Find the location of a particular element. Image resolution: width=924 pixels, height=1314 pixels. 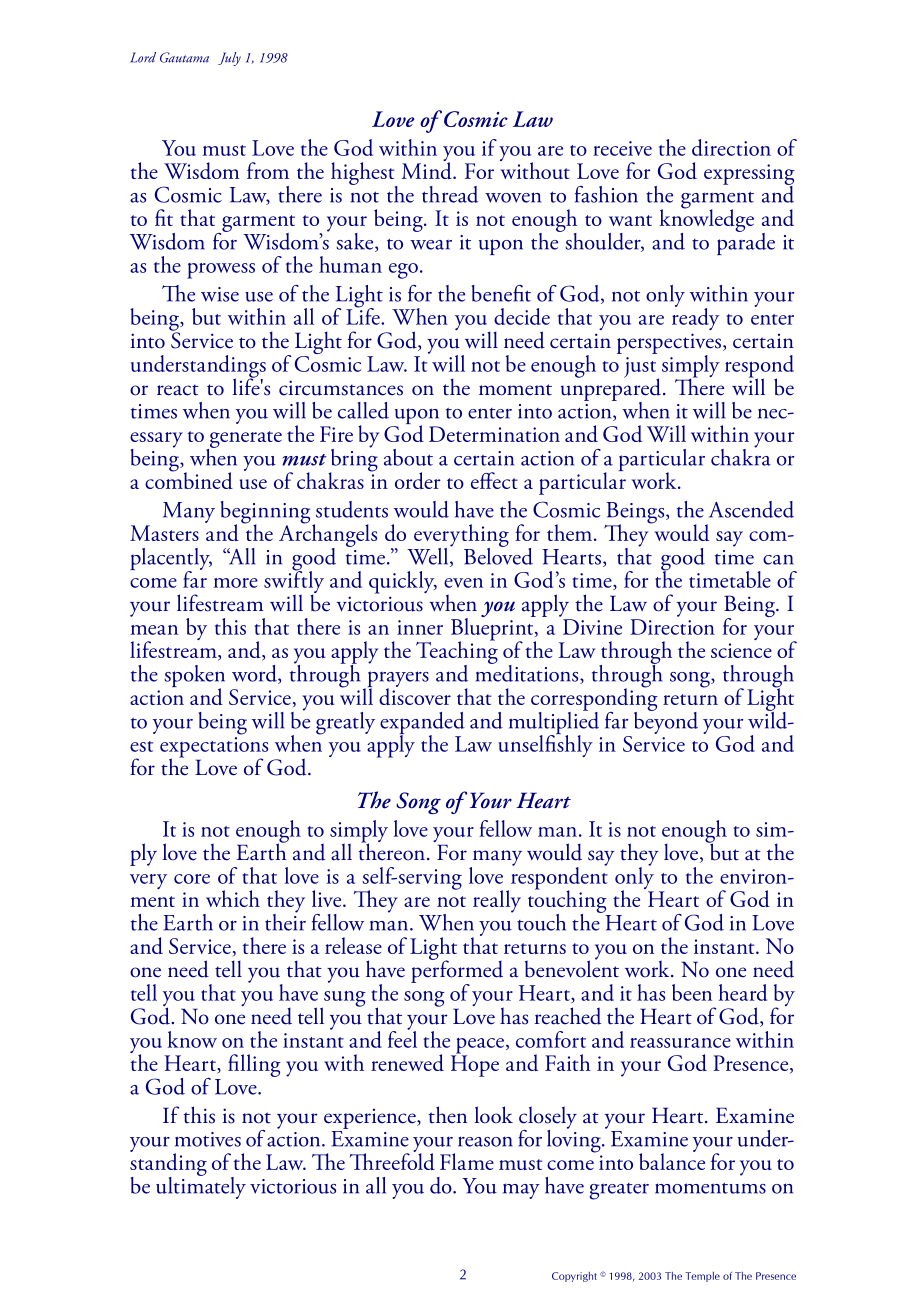

beyond is located at coordinates (666, 721).
